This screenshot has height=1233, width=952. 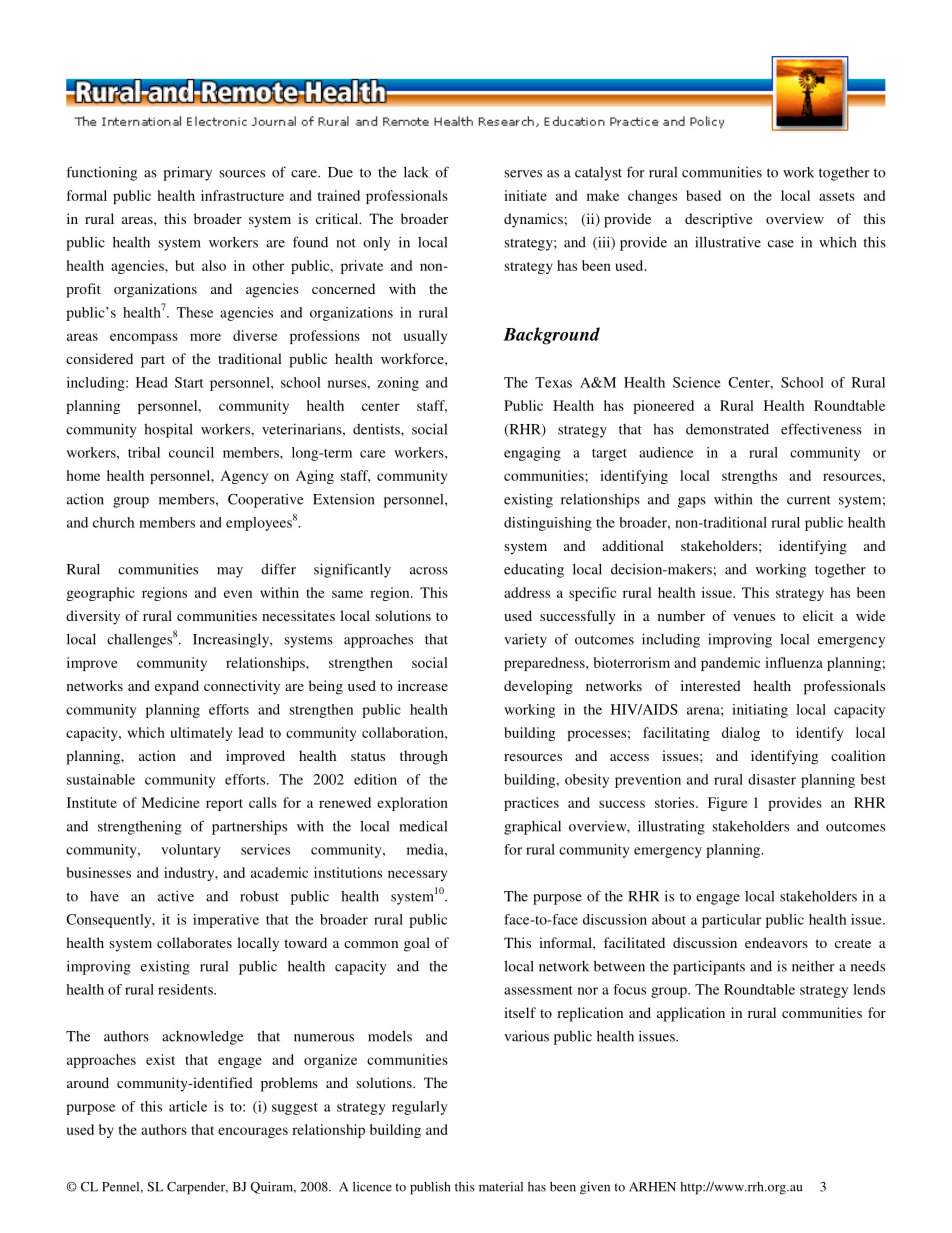 I want to click on Start, so click(x=189, y=382).
